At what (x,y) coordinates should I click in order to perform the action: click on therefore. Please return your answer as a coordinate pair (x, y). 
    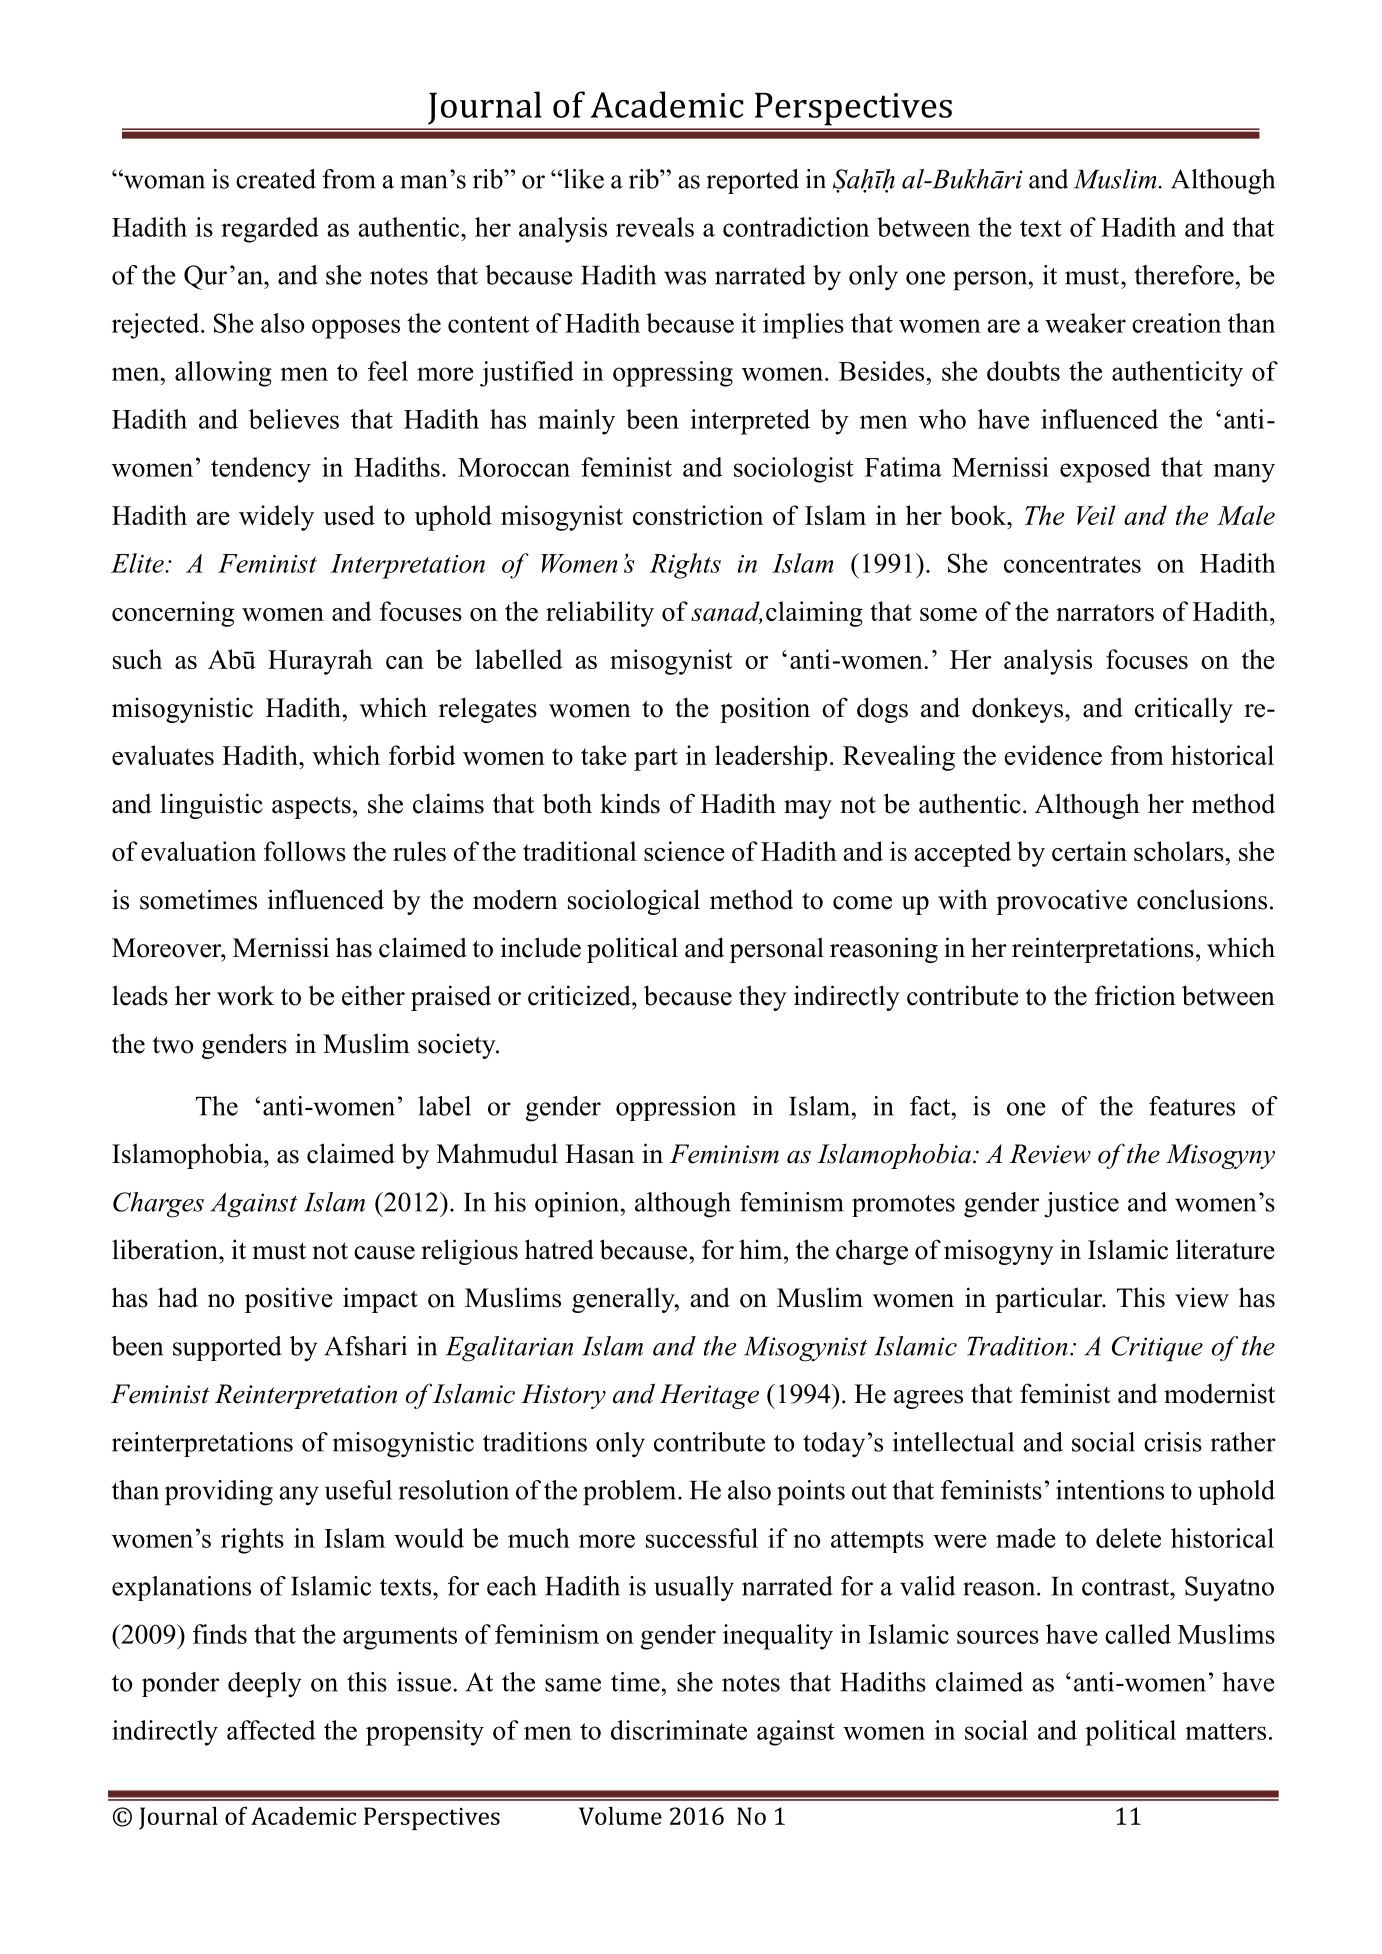
    Looking at the image, I should click on (1184, 275).
